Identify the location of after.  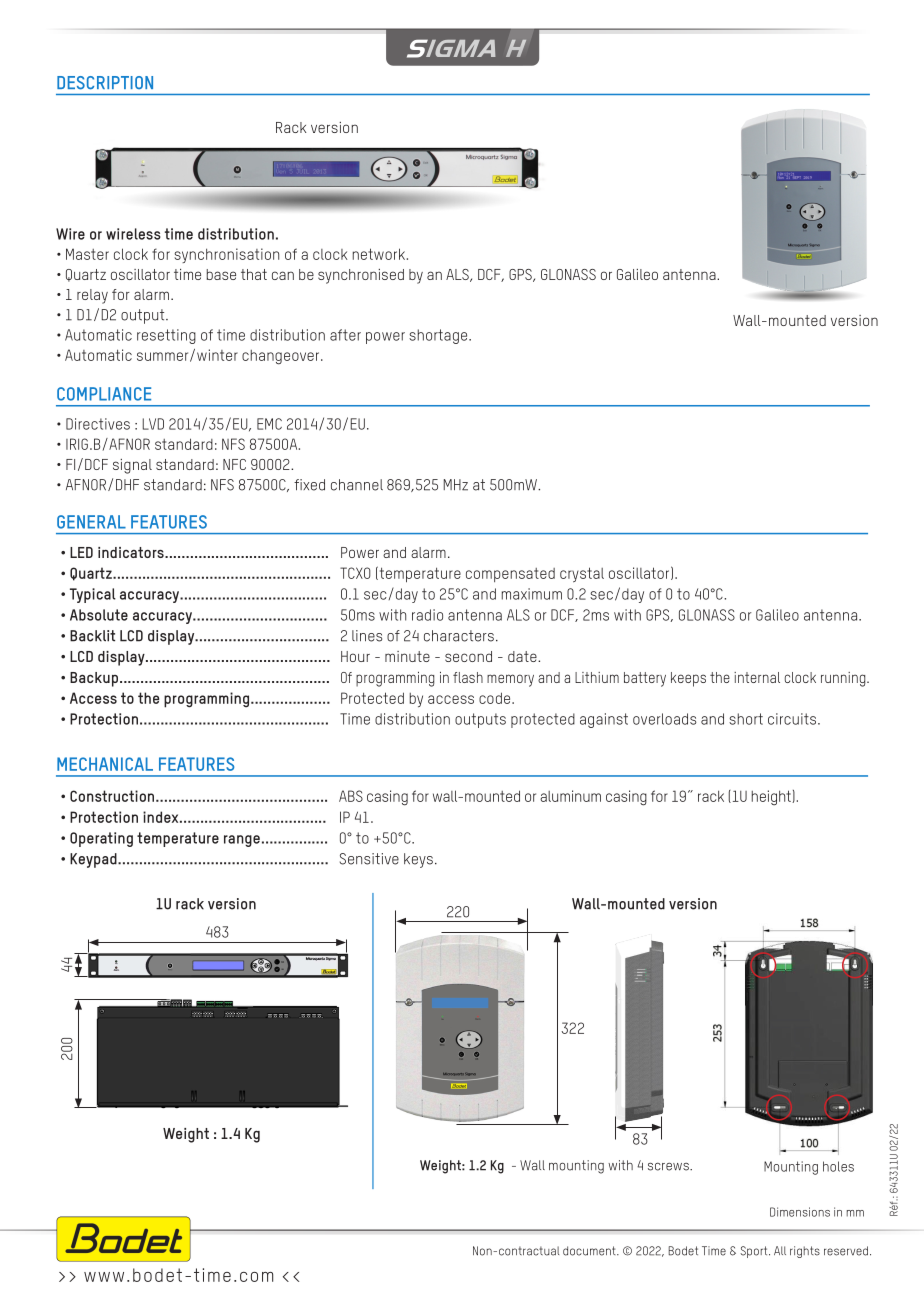
(345, 335).
